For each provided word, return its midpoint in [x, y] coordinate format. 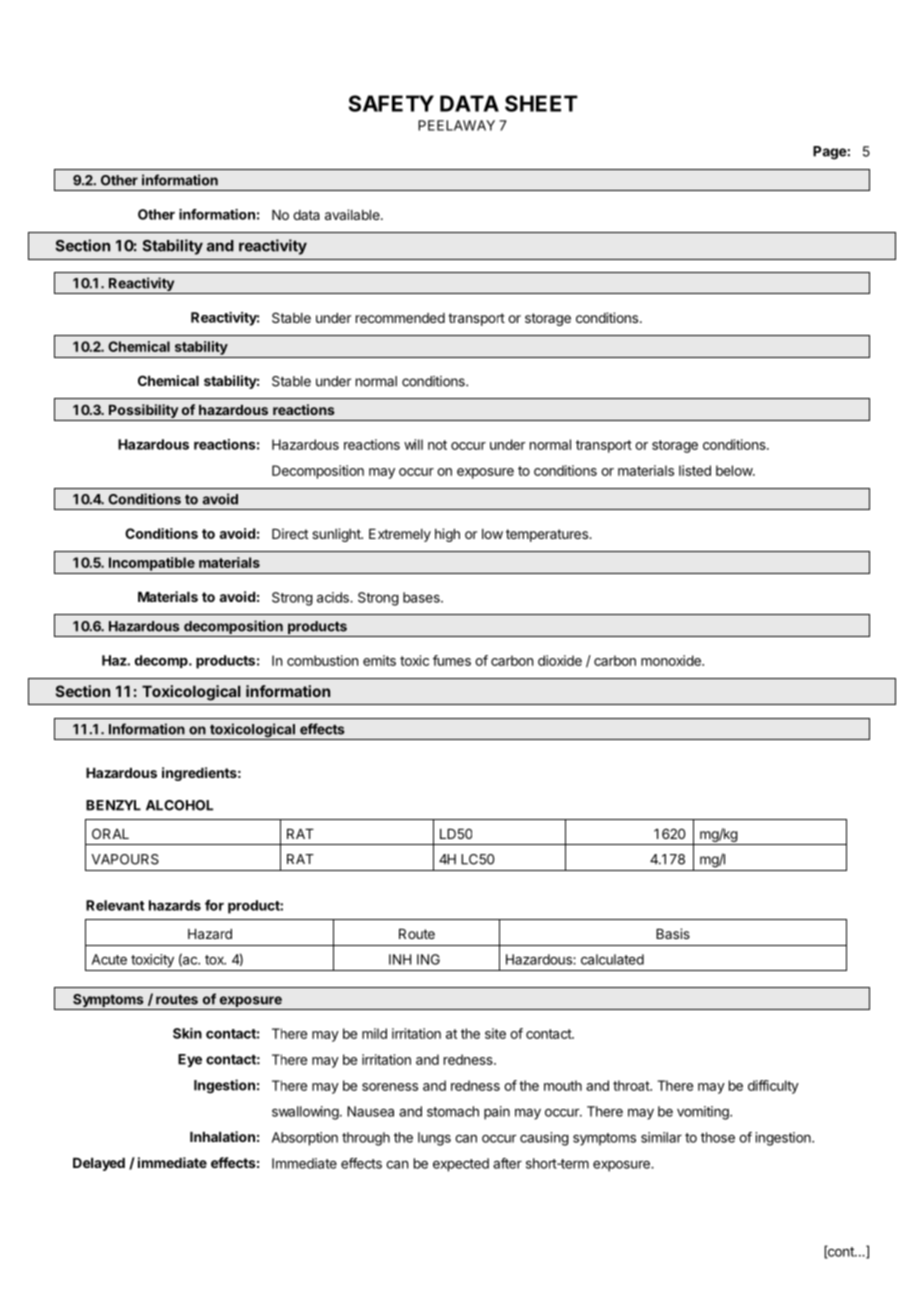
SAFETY [391, 103]
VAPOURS [125, 859]
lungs [434, 1139]
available [353, 214]
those [718, 1137]
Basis [673, 933]
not [437, 445]
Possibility [143, 412]
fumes [452, 660]
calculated [612, 959]
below [735, 470]
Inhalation [222, 1136]
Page [830, 153]
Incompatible [152, 564]
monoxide [672, 660]
